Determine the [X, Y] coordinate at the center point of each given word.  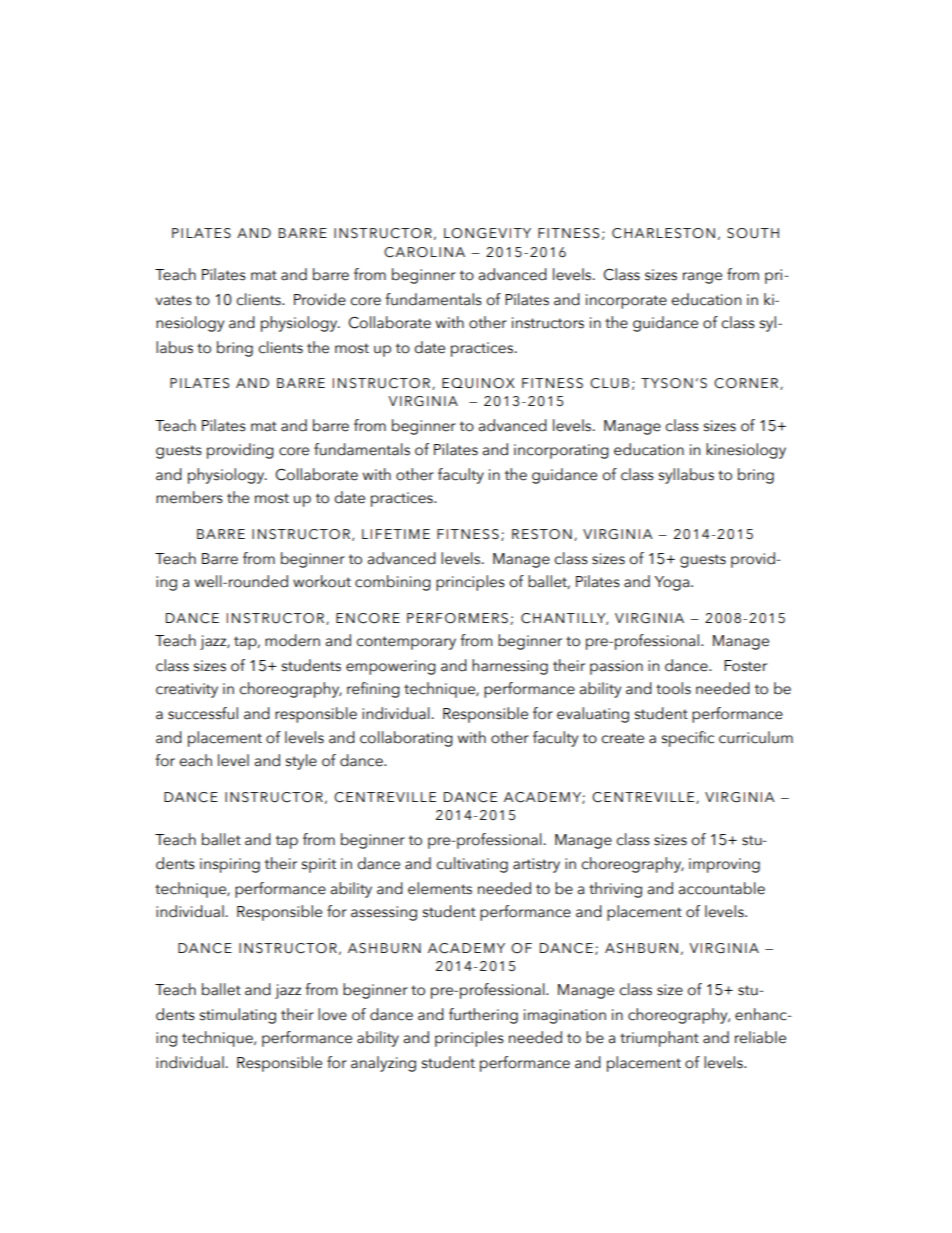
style [301, 762]
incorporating [561, 451]
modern [292, 640]
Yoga [673, 583]
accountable [721, 888]
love [332, 1014]
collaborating [406, 739]
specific [688, 739]
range [702, 278]
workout [322, 581]
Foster [745, 666]
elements [440, 888]
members [189, 497]
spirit [319, 865]
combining [393, 583]
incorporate [626, 301]
